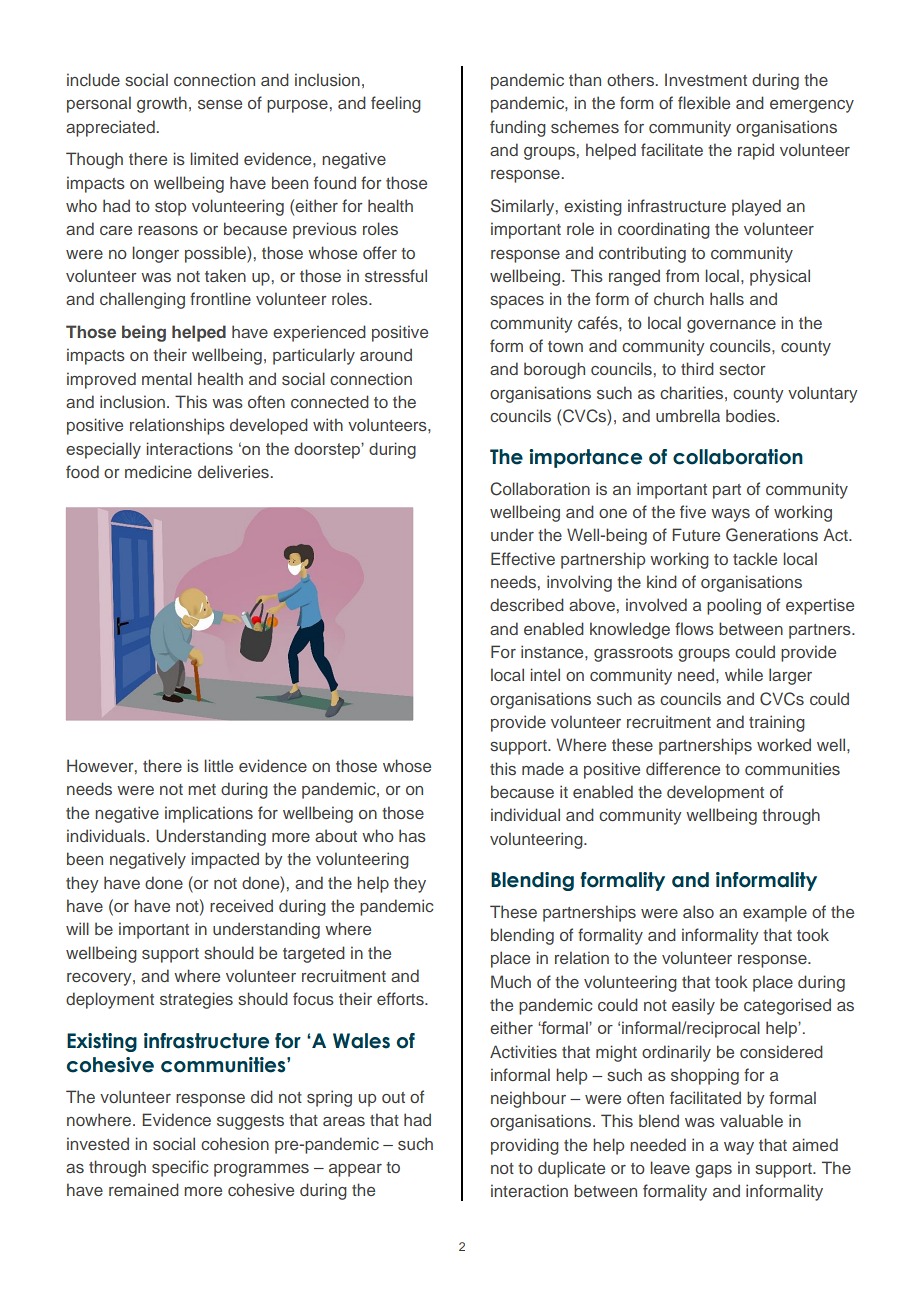 Image resolution: width=924 pixels, height=1309 pixels. I want to click on with, so click(328, 424).
